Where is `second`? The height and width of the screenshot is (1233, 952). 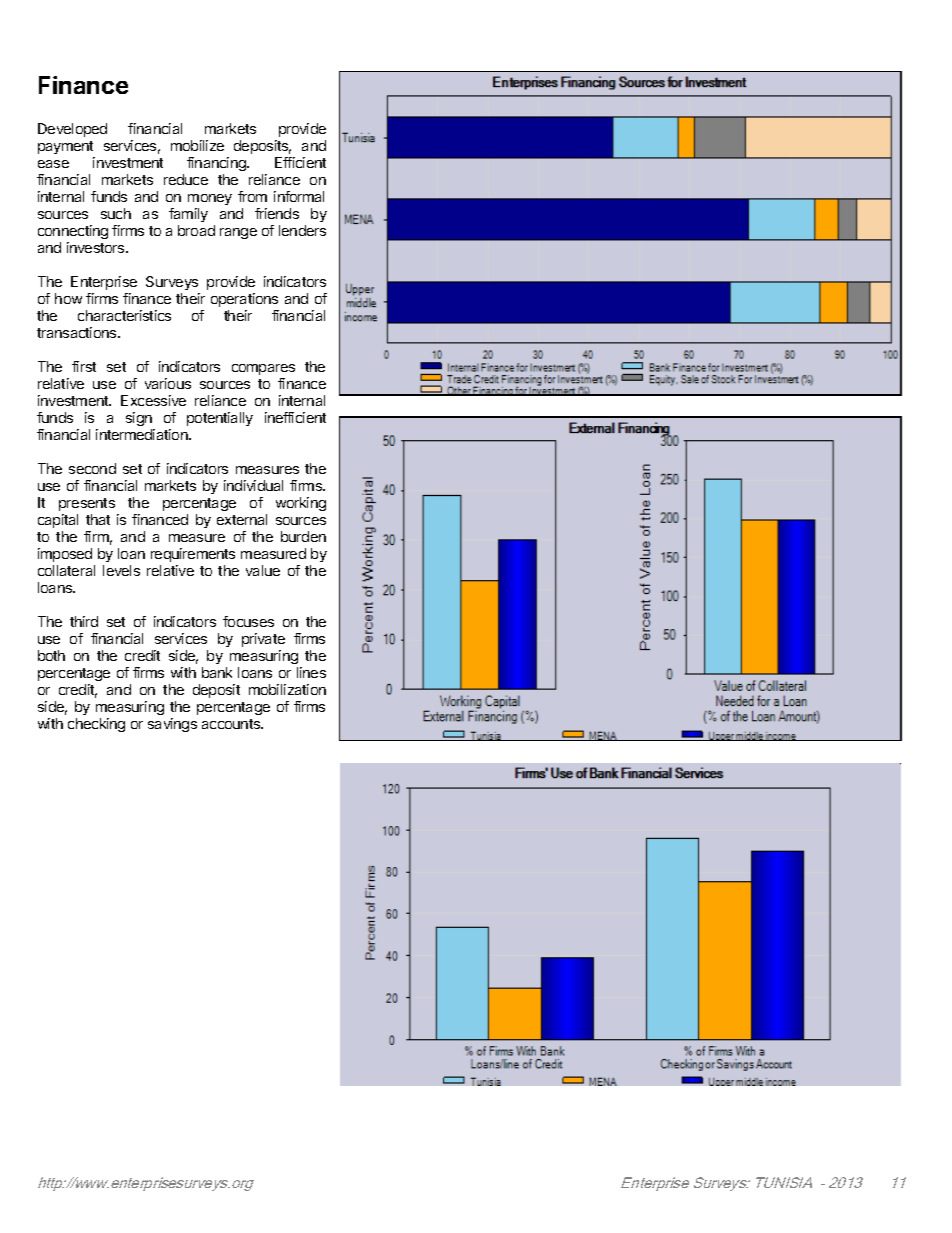 second is located at coordinates (92, 468).
